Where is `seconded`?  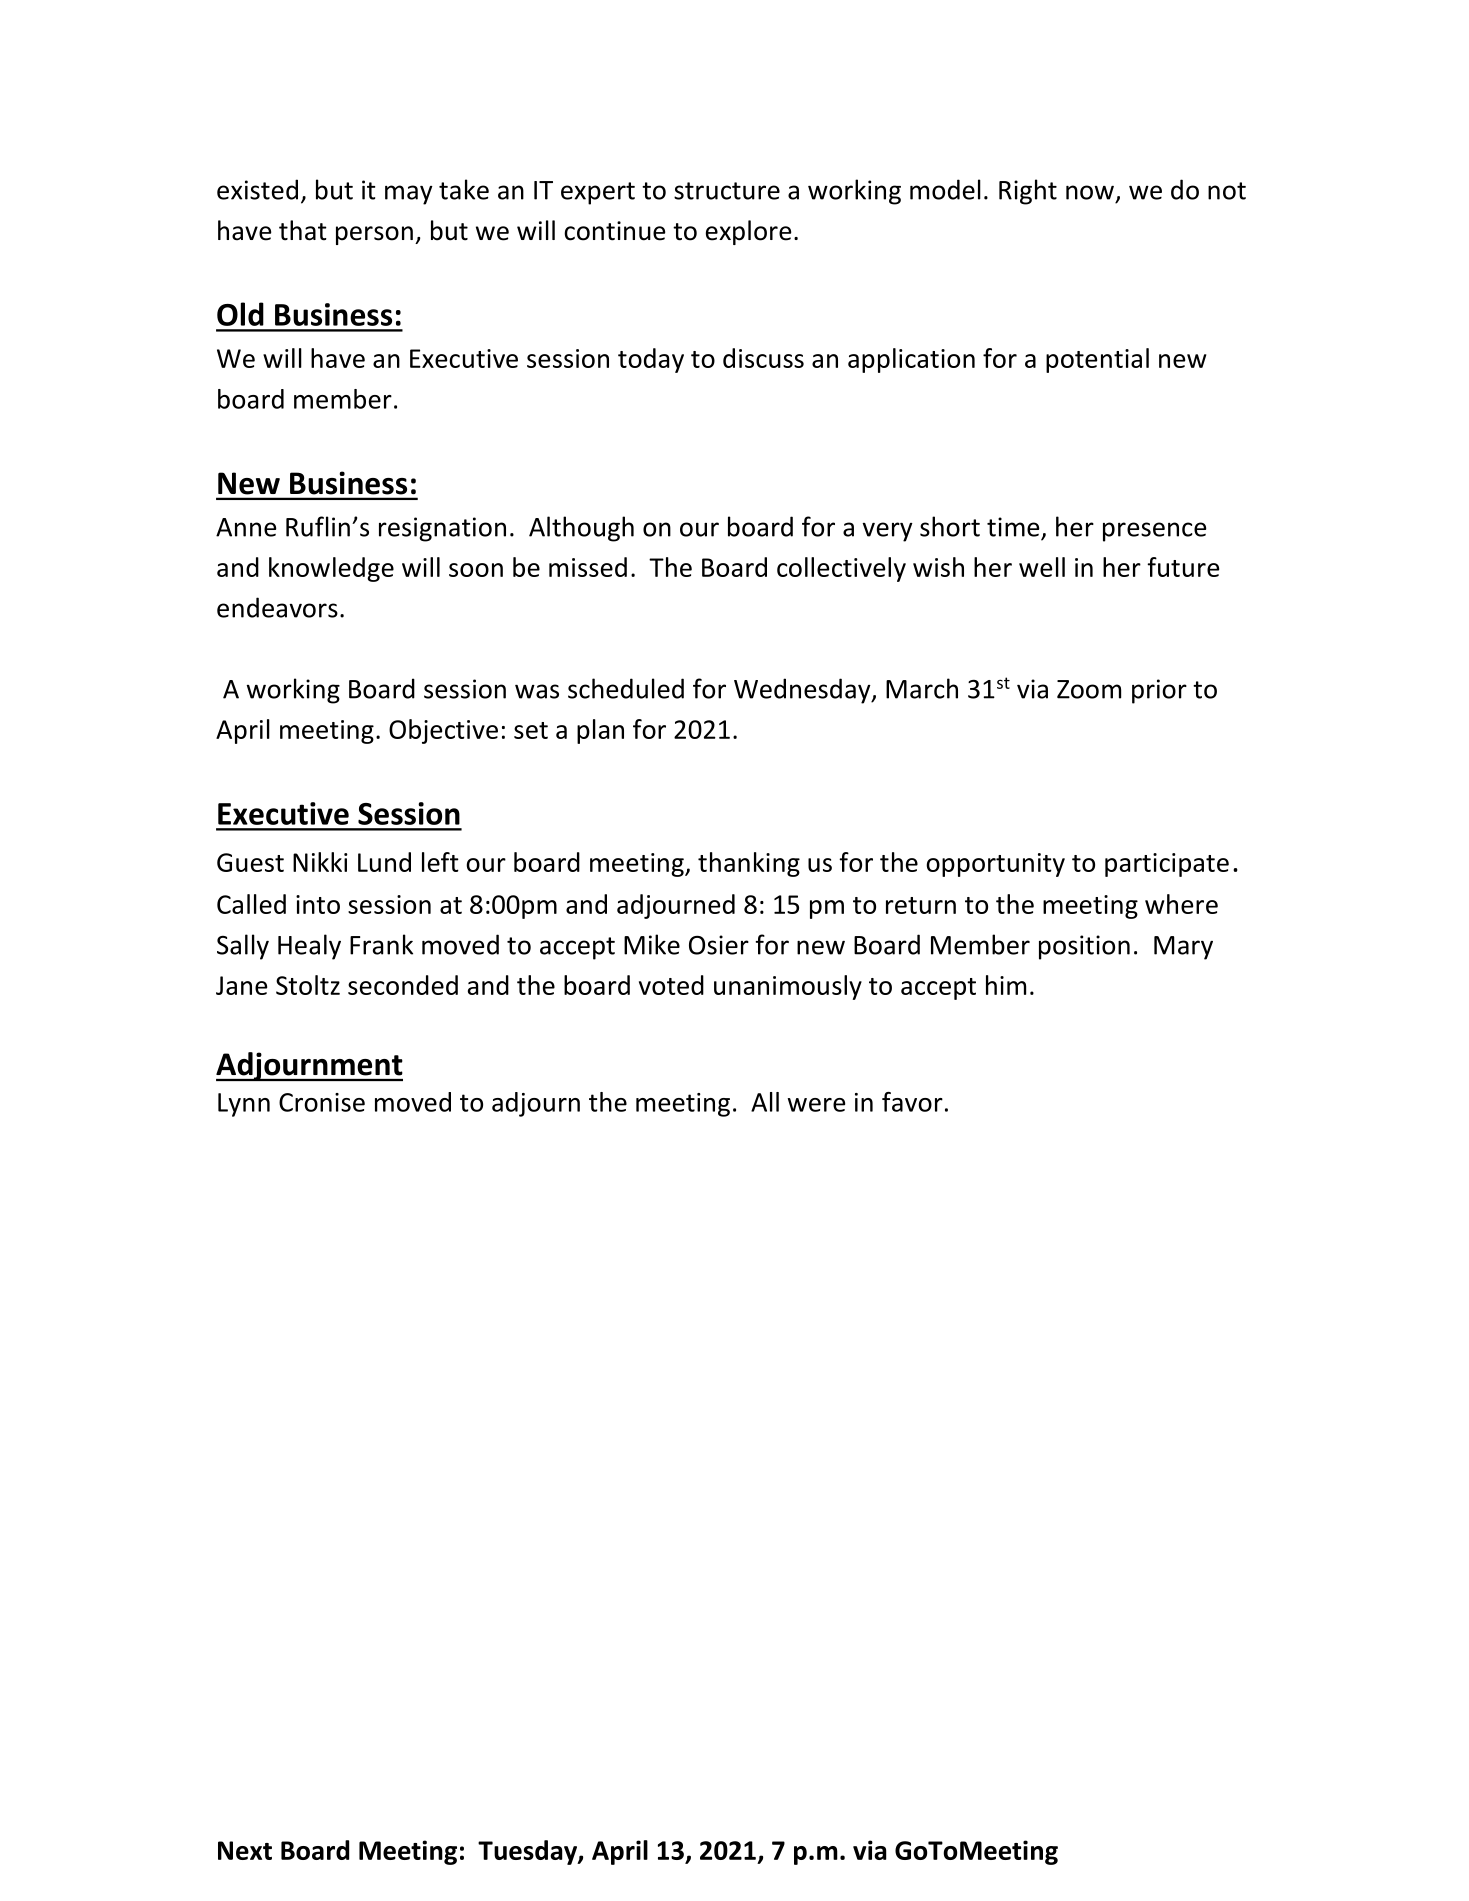
seconded is located at coordinates (403, 985).
